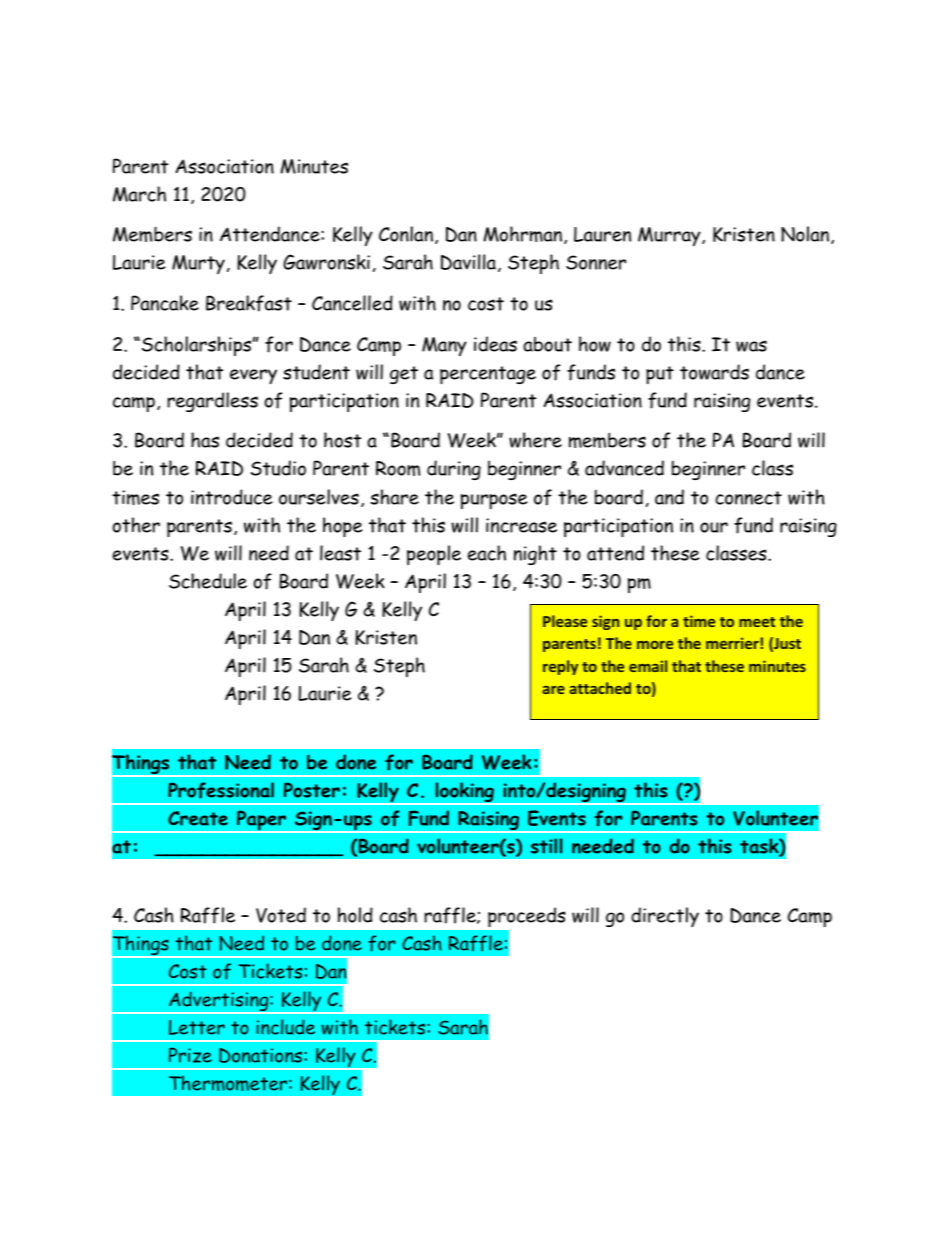  What do you see at coordinates (732, 643) in the screenshot?
I see `merrier` at bounding box center [732, 643].
